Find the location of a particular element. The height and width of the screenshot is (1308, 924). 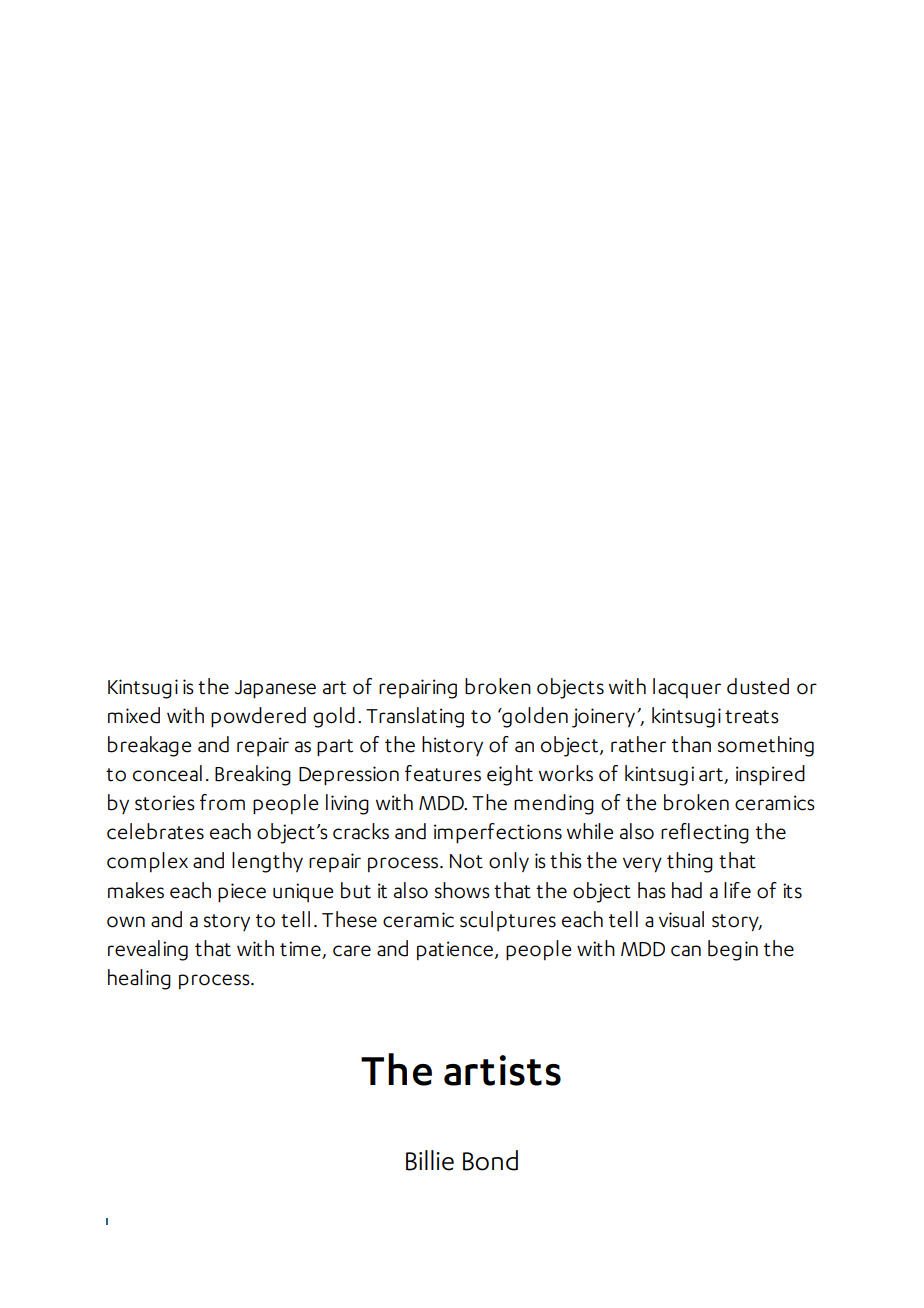

artists is located at coordinates (502, 1070).
